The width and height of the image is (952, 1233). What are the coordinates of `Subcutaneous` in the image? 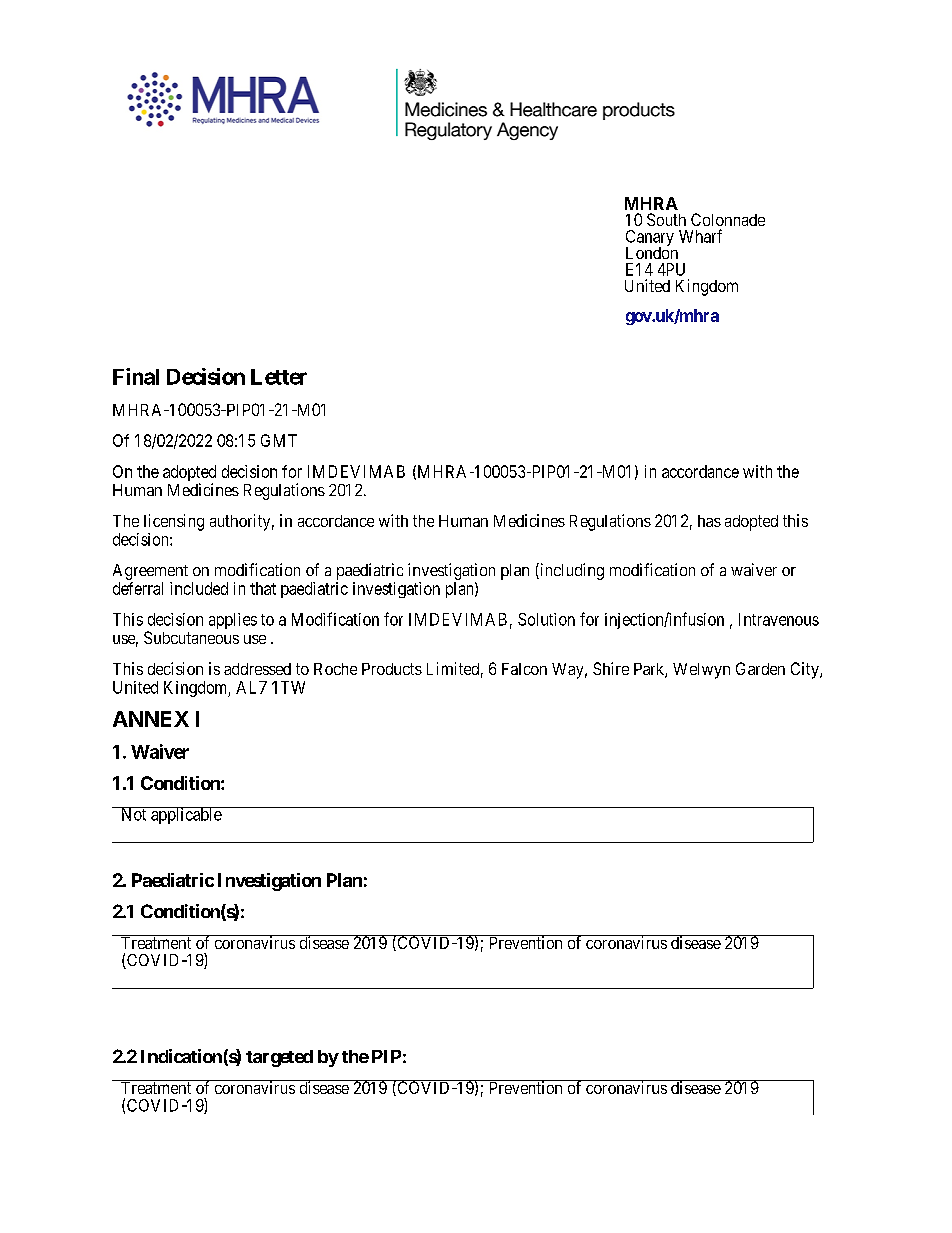 It's located at (191, 637).
